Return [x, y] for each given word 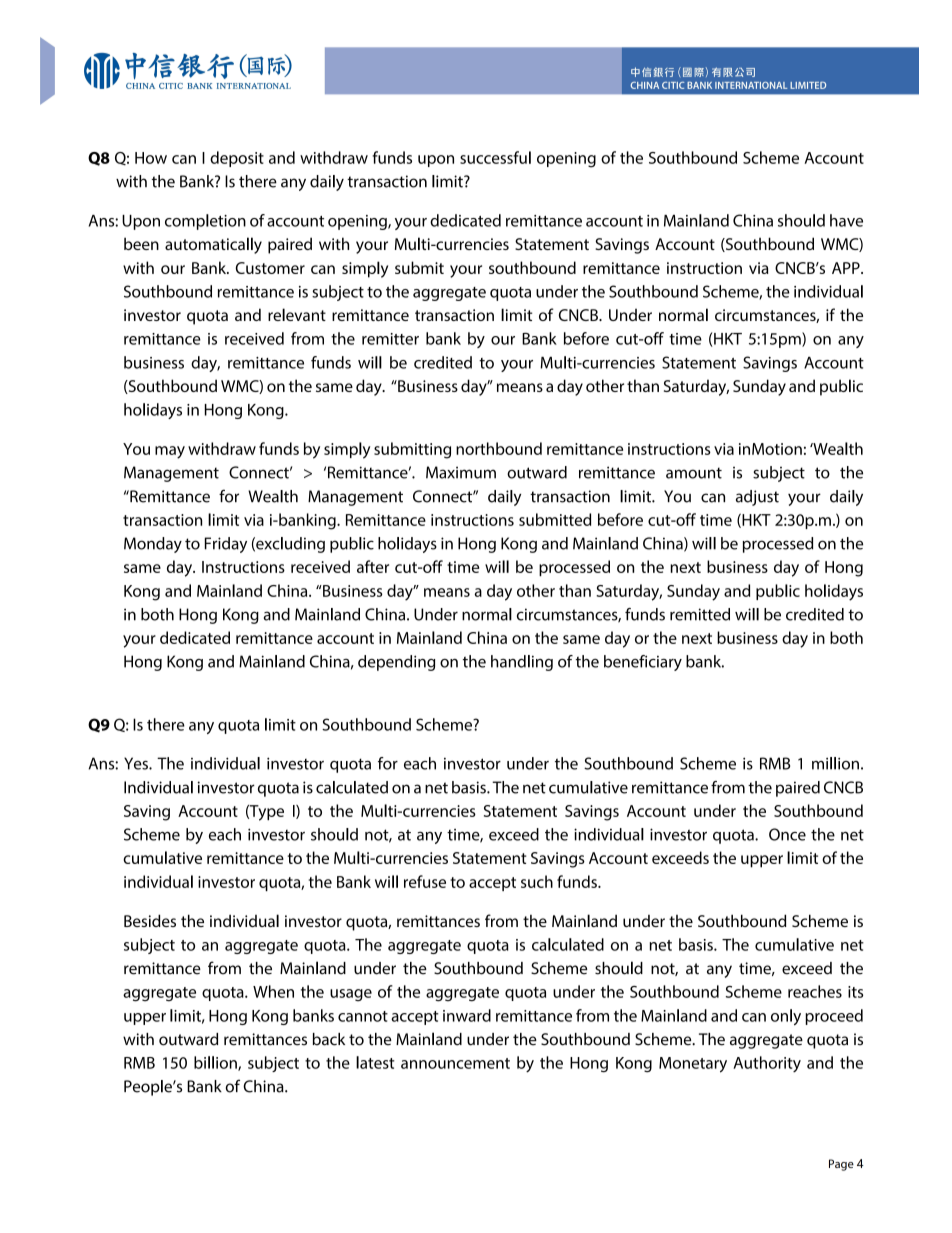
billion [216, 1063]
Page [841, 1165]
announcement [455, 1063]
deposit [237, 159]
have [846, 220]
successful [495, 157]
